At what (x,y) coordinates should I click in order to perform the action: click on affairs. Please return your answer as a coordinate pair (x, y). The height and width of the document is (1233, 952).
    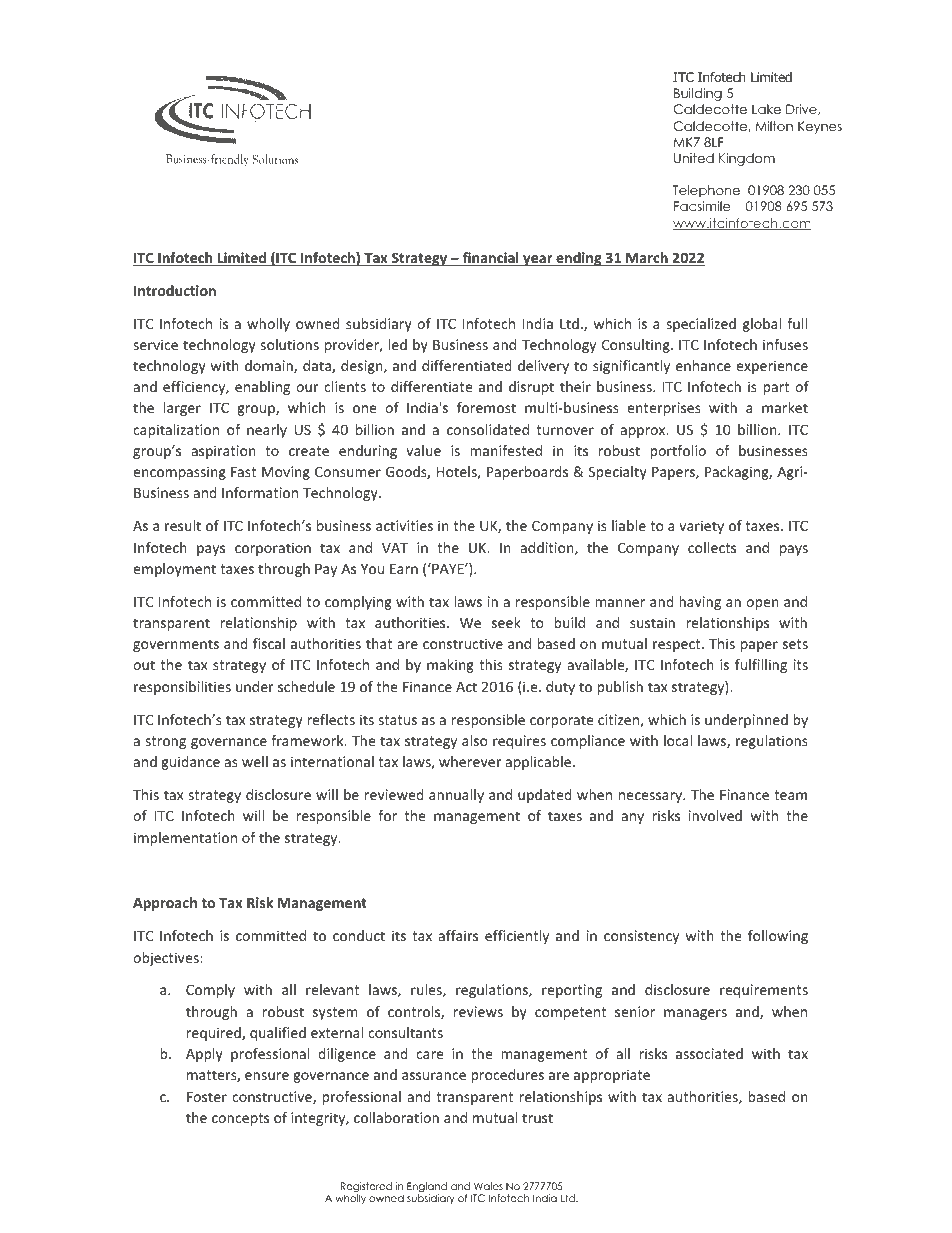
    Looking at the image, I should click on (458, 935).
